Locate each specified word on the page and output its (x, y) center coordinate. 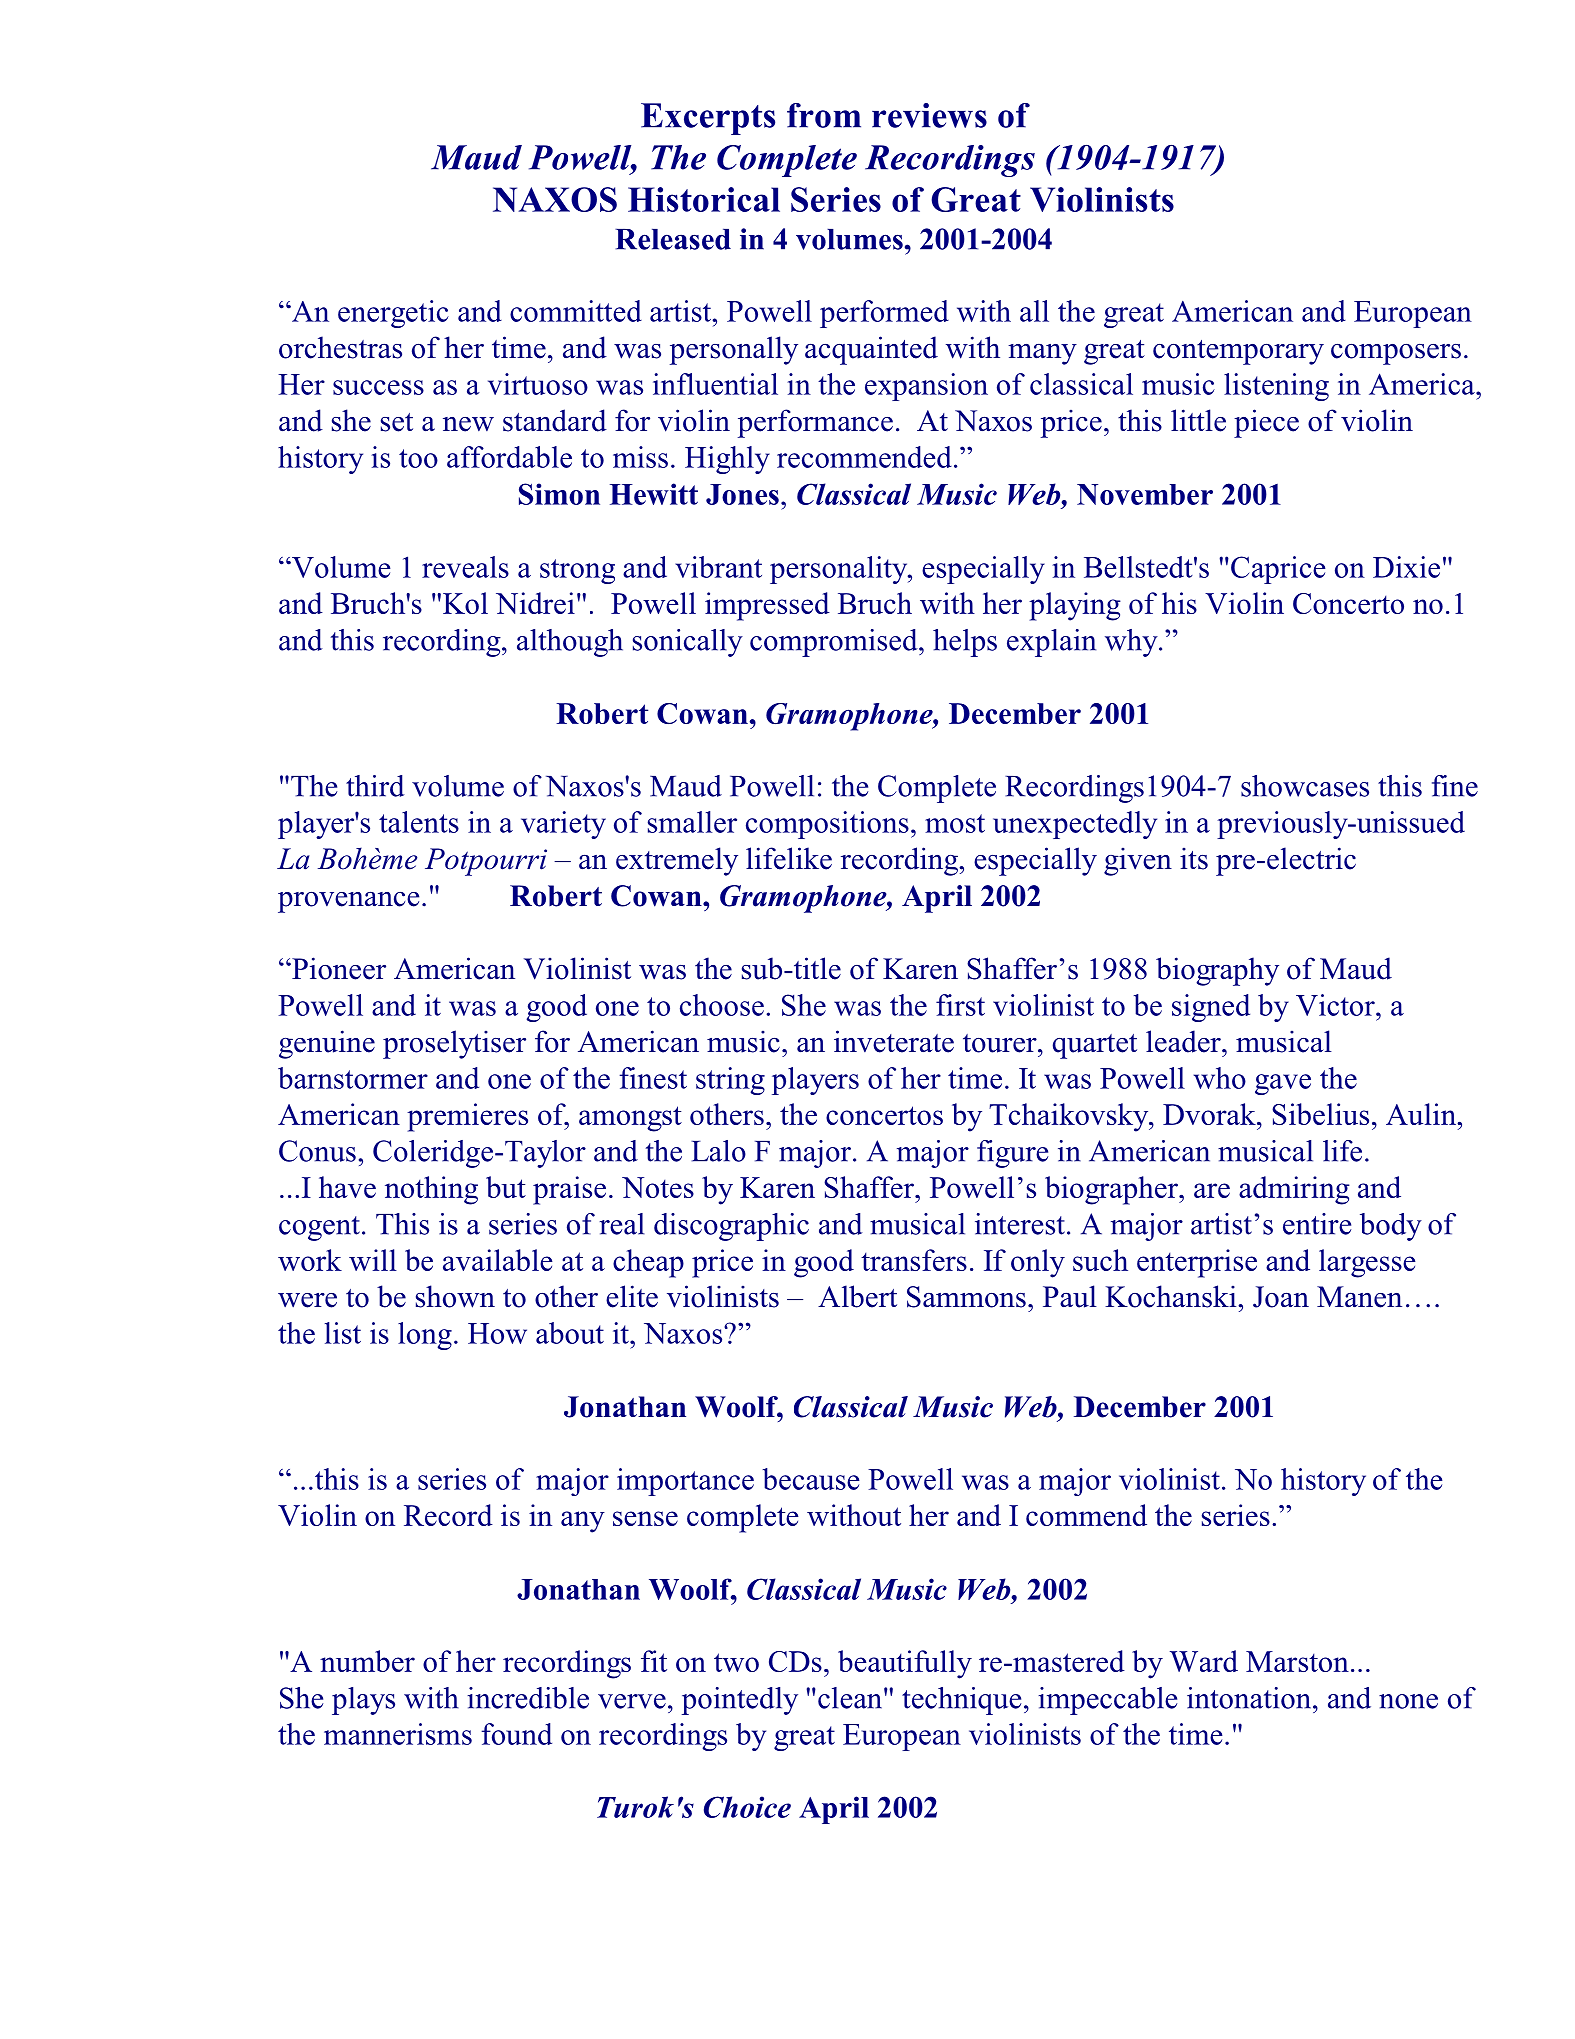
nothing (431, 1190)
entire (1317, 1224)
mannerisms (398, 1734)
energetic (393, 314)
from (824, 115)
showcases (1305, 786)
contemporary (1238, 352)
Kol (465, 603)
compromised (835, 643)
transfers (914, 1260)
